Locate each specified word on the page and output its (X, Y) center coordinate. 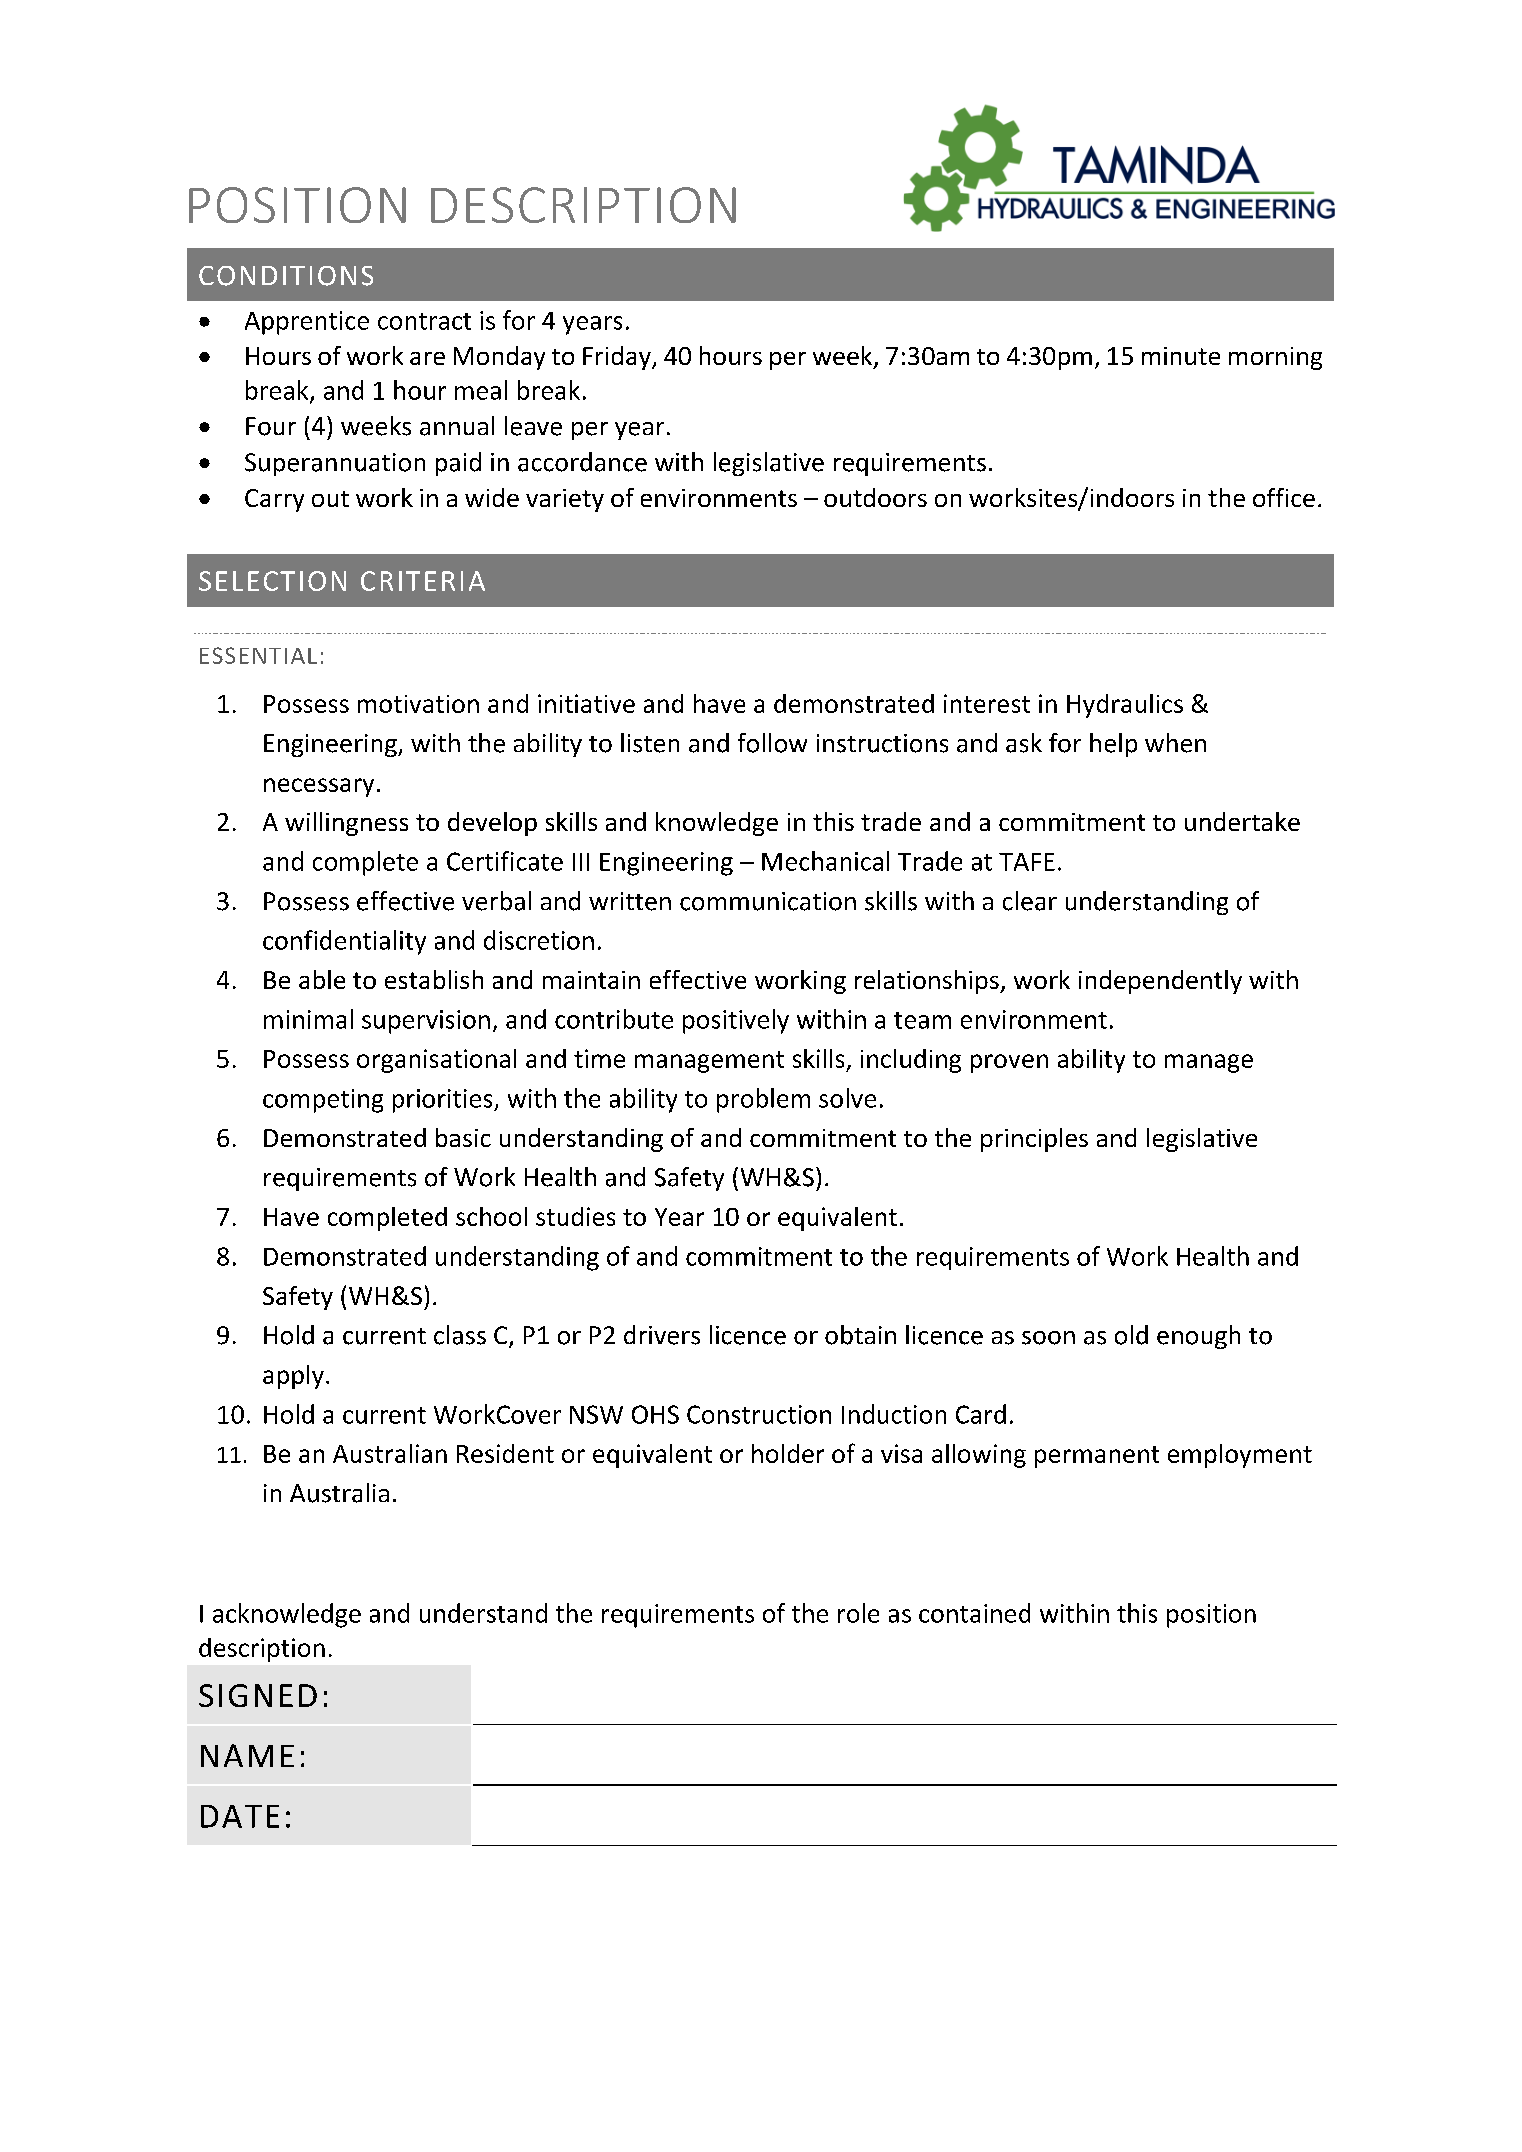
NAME (247, 1755)
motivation (418, 704)
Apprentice (307, 323)
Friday (618, 358)
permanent (1097, 1457)
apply (293, 1377)
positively (736, 1021)
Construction (759, 1414)
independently (1160, 982)
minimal (308, 1019)
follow (772, 743)
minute (1181, 356)
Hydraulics (1125, 706)
